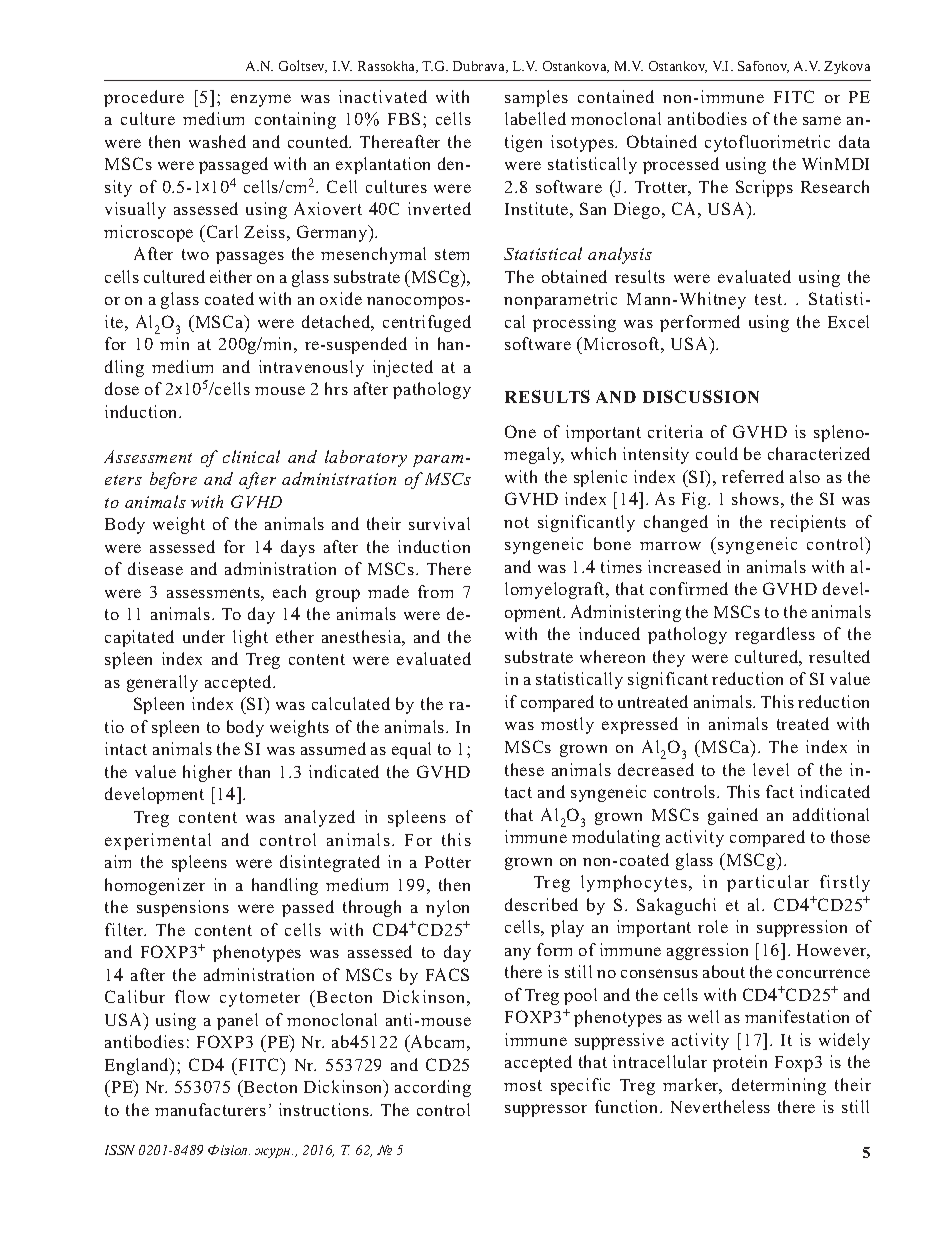 The height and width of the image is (1238, 952). What do you see at coordinates (779, 1086) in the image?
I see `determining` at bounding box center [779, 1086].
